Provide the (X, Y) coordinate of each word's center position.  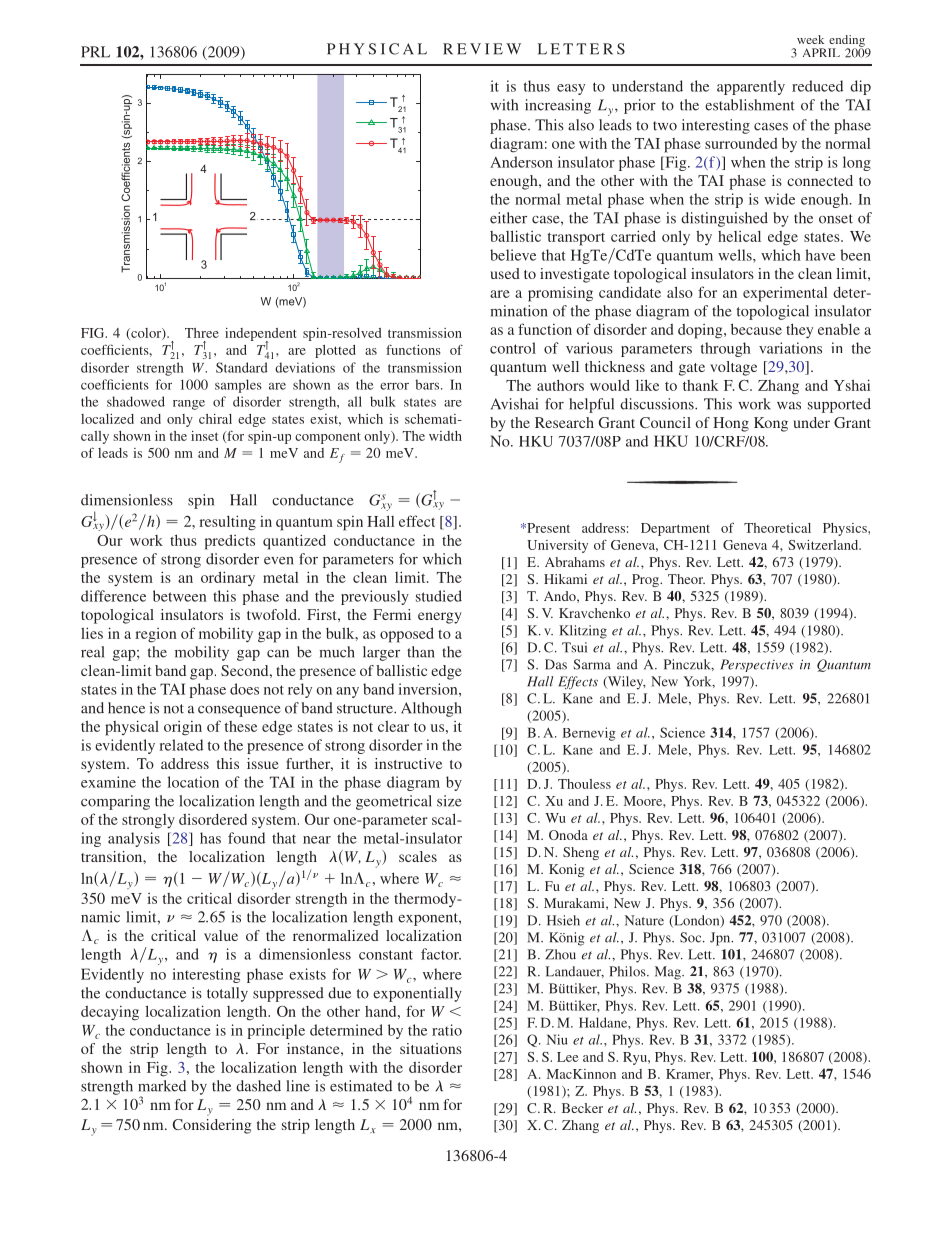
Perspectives (757, 665)
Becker (582, 1108)
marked (162, 1086)
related (181, 745)
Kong (771, 424)
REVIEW (482, 49)
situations (431, 1048)
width (445, 436)
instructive (408, 763)
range (189, 405)
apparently (751, 87)
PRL (95, 52)
